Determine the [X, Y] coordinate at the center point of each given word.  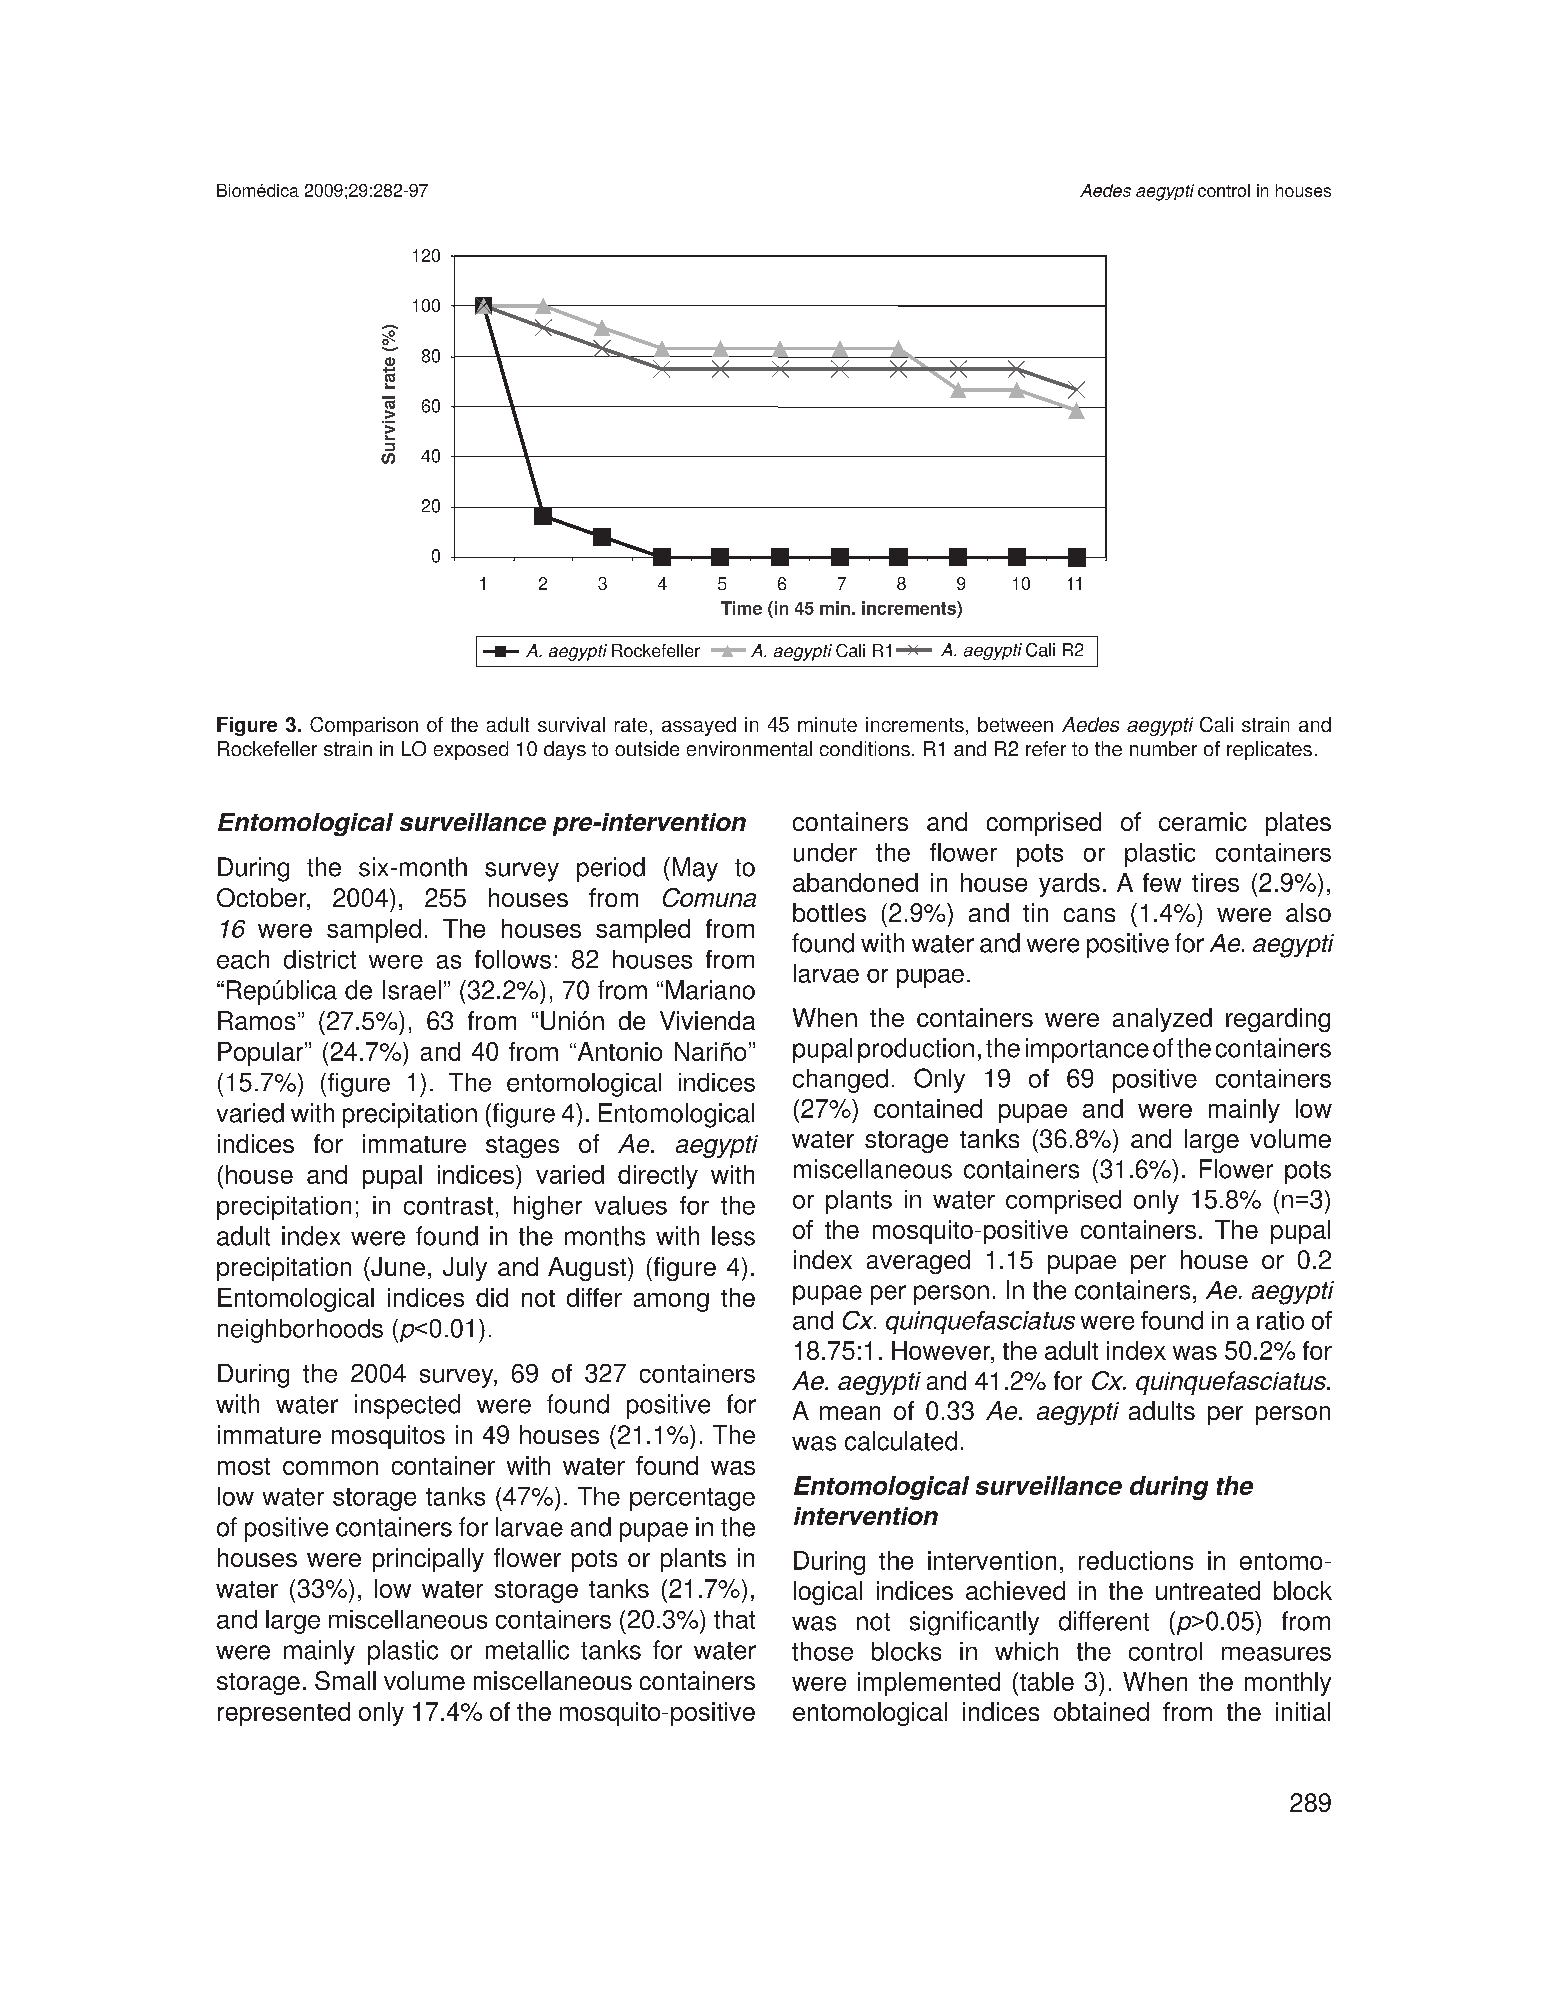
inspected [407, 1406]
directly [658, 1177]
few [1162, 882]
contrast [448, 1206]
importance [1087, 1050]
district [320, 959]
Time [741, 608]
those [822, 1651]
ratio [1280, 1320]
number [1163, 748]
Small [345, 1680]
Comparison [364, 726]
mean [850, 1413]
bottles [829, 912]
